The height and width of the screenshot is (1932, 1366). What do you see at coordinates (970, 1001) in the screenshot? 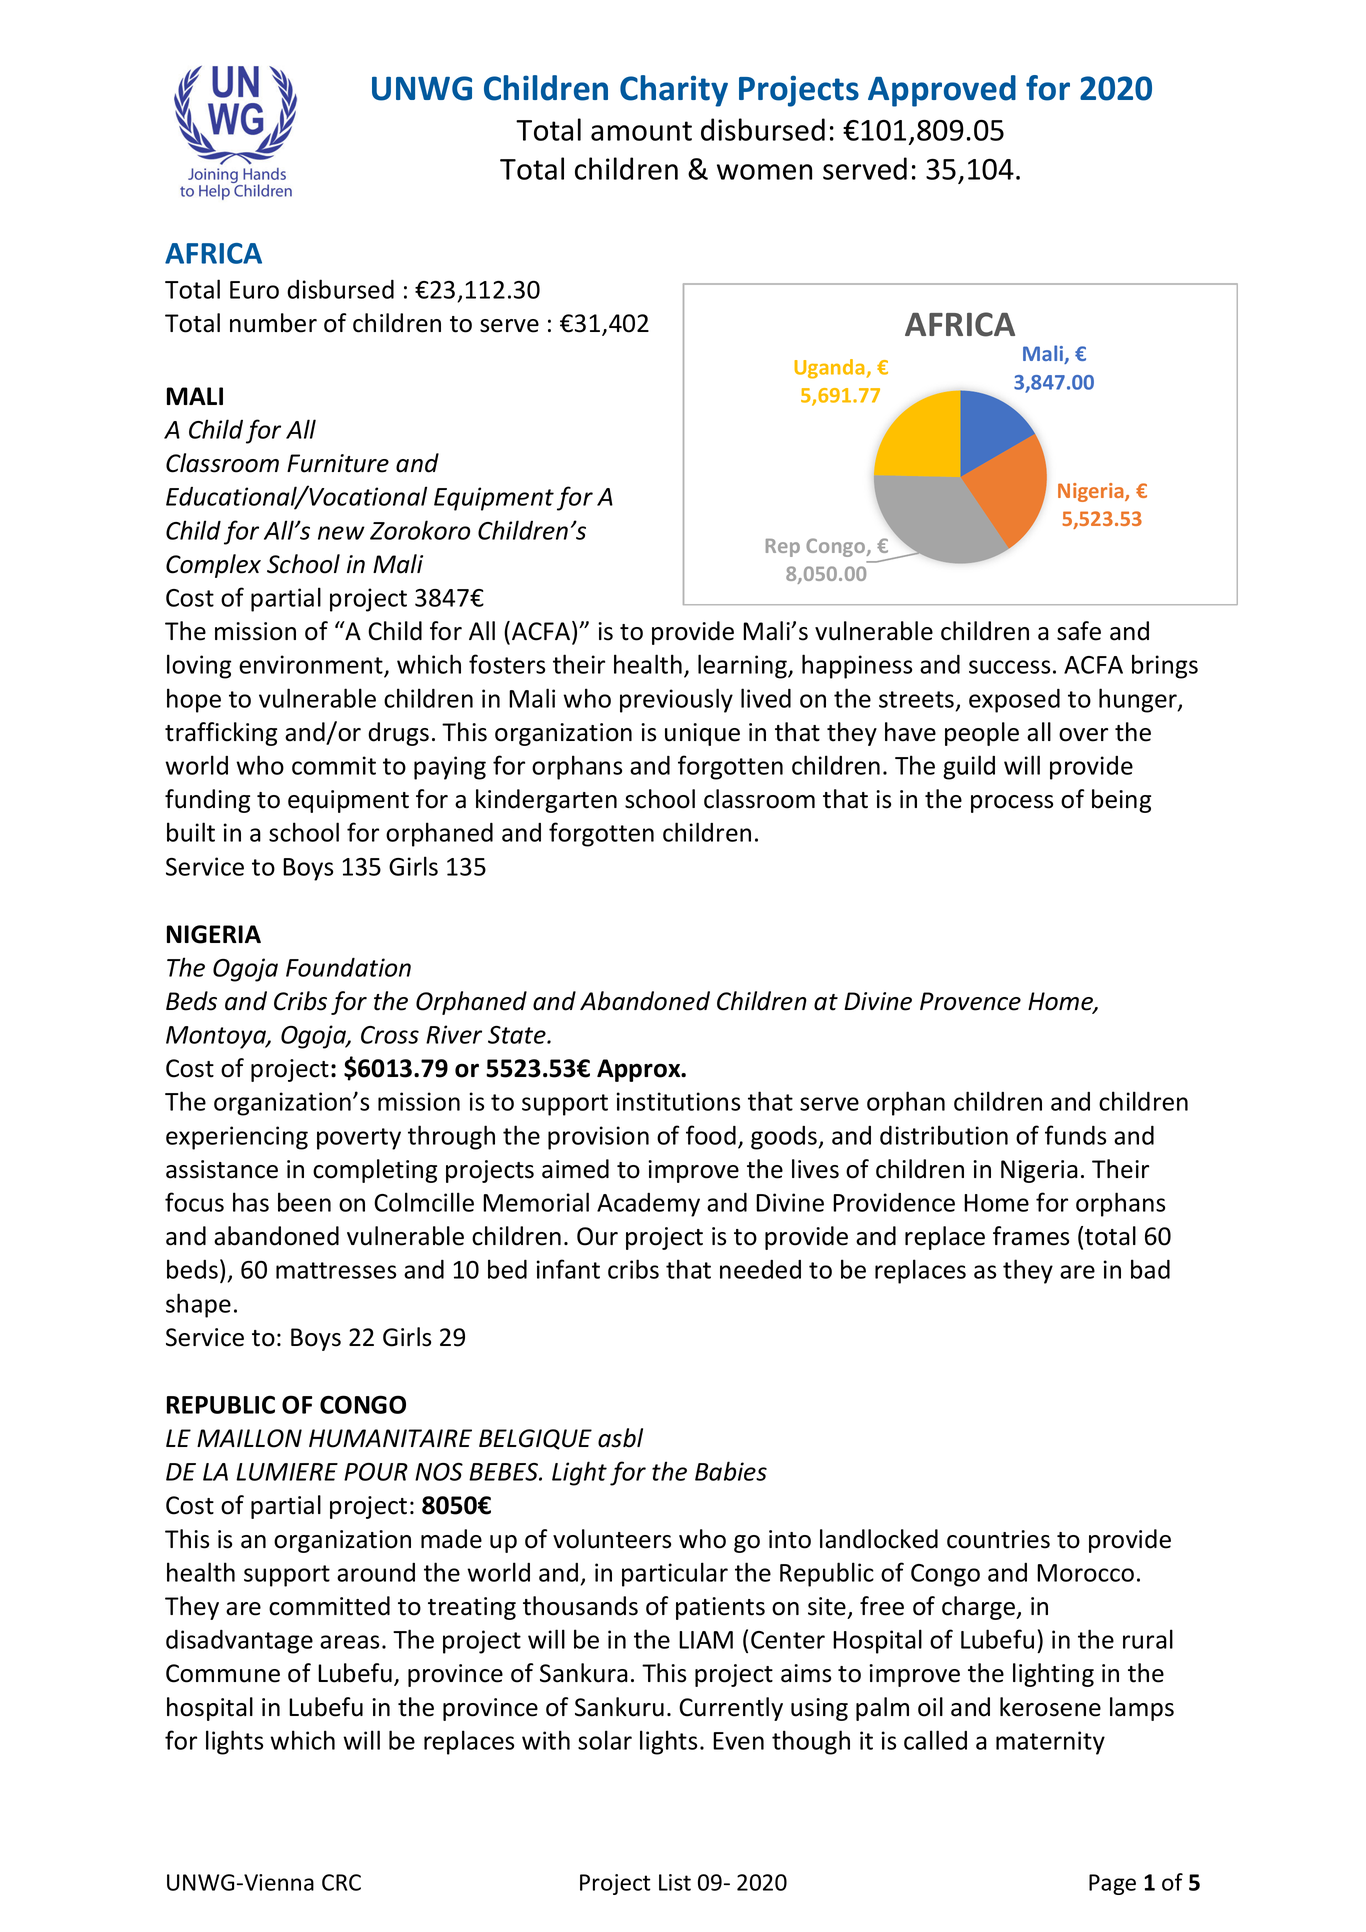
I see `Provence` at bounding box center [970, 1001].
